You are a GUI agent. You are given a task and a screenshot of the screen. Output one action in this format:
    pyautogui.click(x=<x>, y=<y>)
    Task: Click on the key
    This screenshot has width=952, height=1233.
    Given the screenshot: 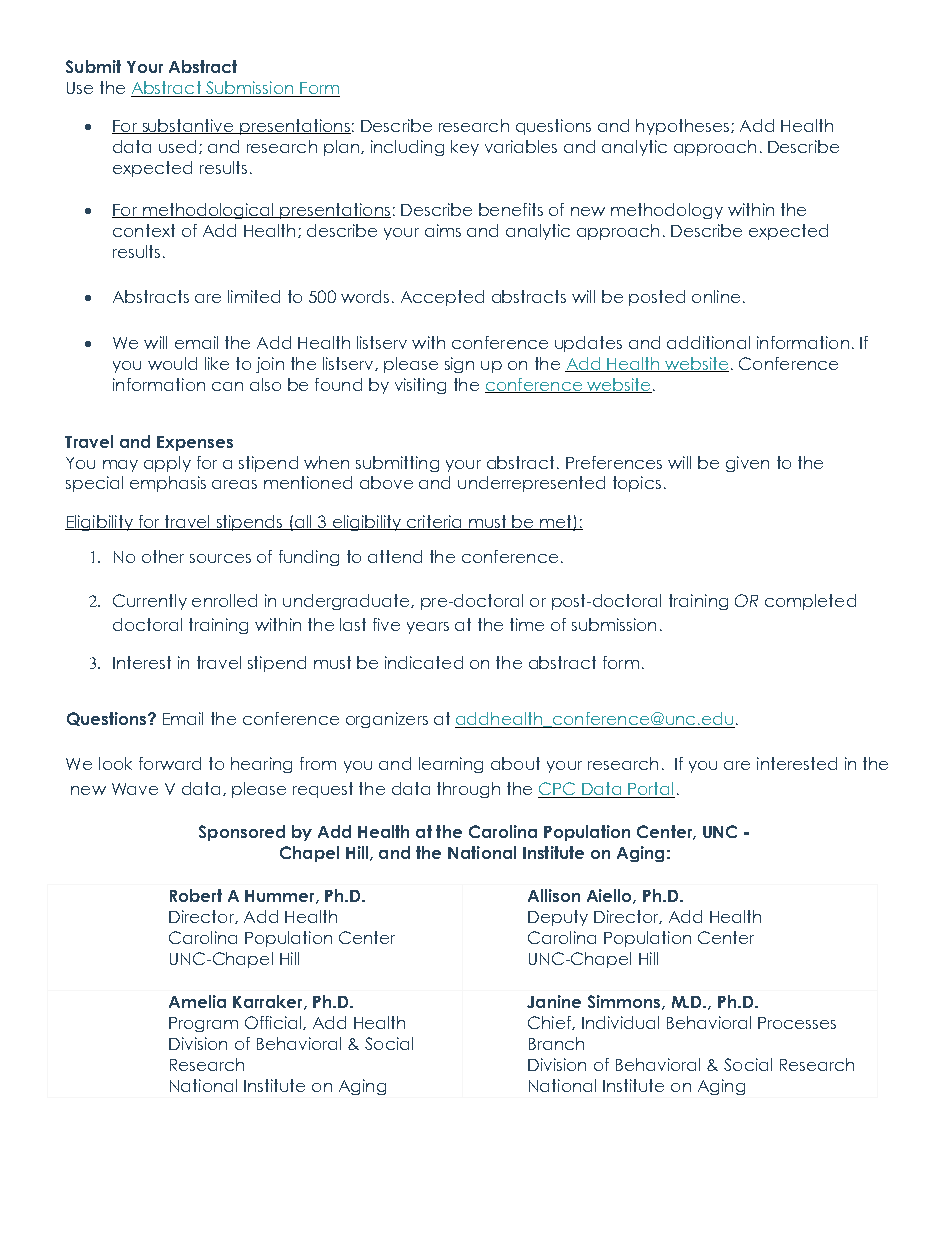 What is the action you would take?
    pyautogui.click(x=465, y=148)
